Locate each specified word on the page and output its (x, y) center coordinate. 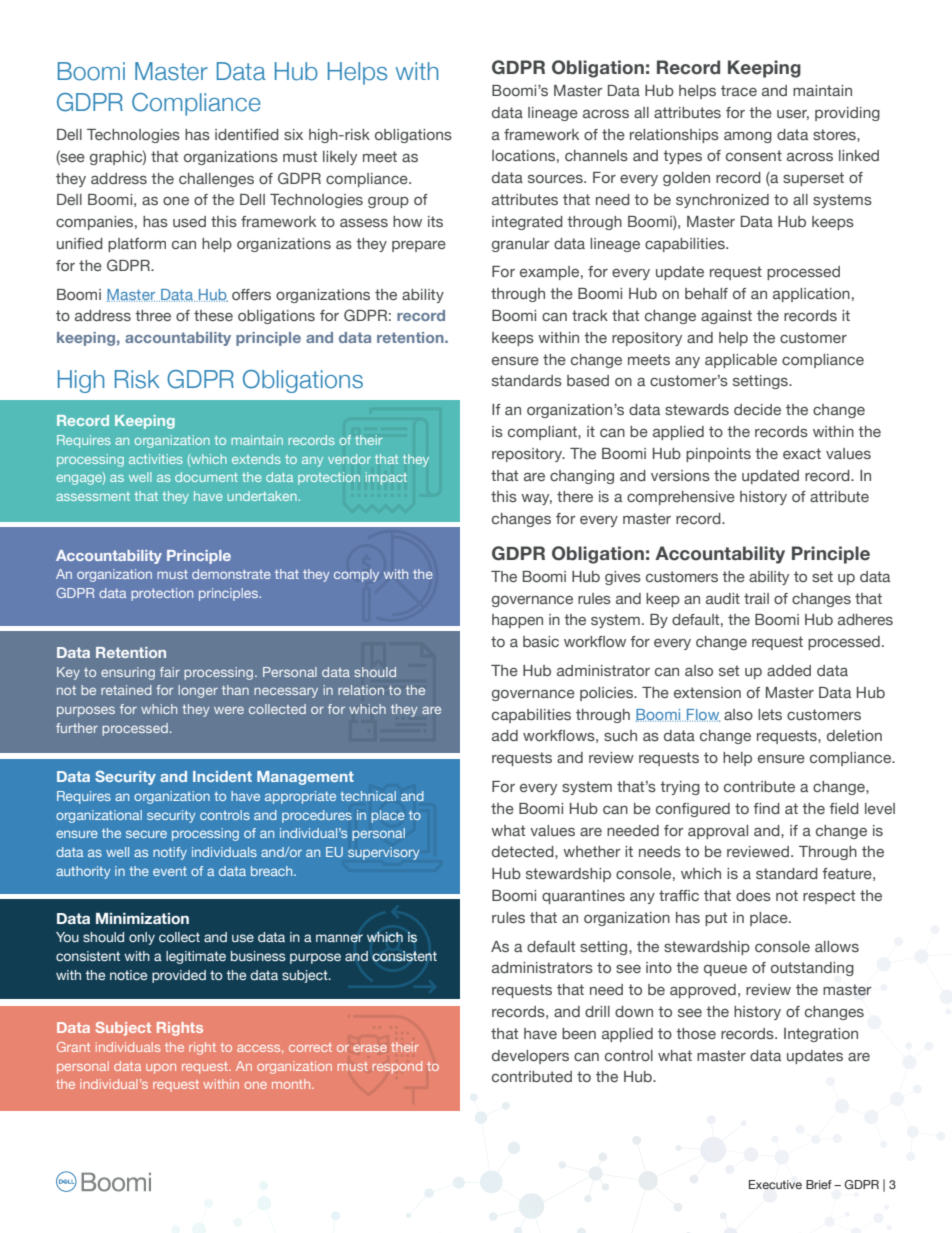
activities (156, 459)
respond (397, 1067)
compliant (543, 433)
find (767, 808)
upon (161, 1069)
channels (596, 155)
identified (247, 134)
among (748, 137)
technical (368, 796)
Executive (775, 1185)
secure (146, 834)
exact (802, 453)
